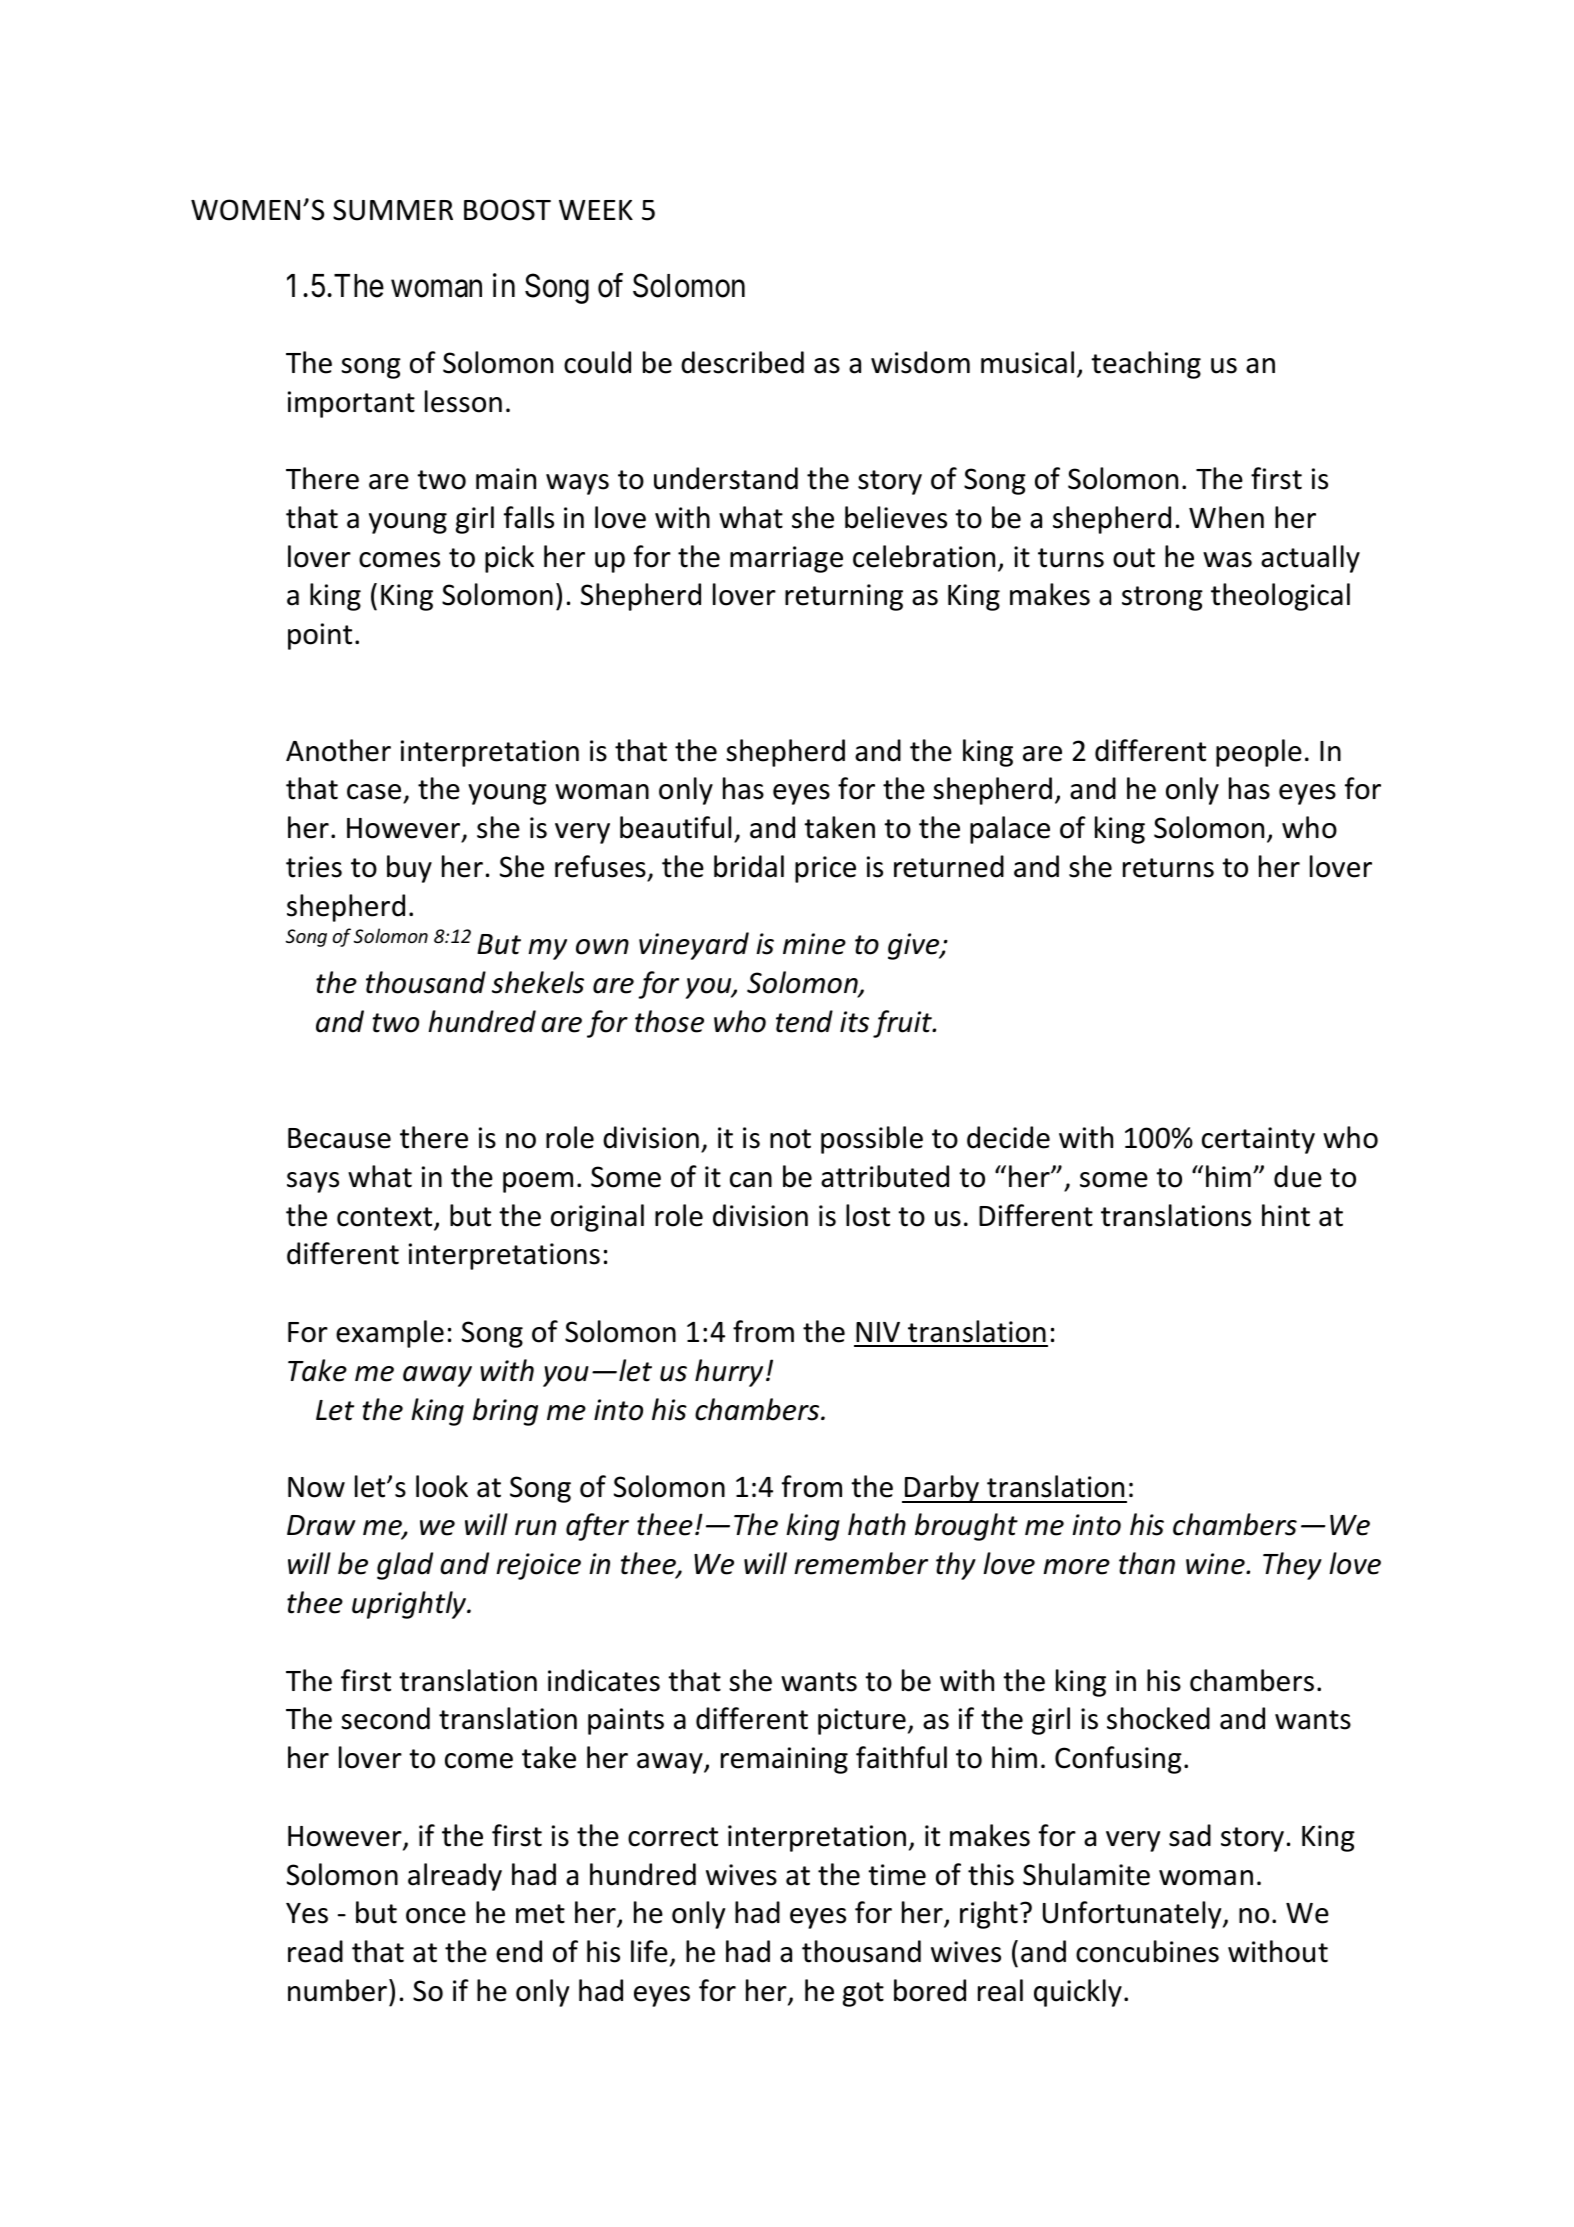 The image size is (1574, 2227). What do you see at coordinates (442, 1486) in the document?
I see `look` at bounding box center [442, 1486].
